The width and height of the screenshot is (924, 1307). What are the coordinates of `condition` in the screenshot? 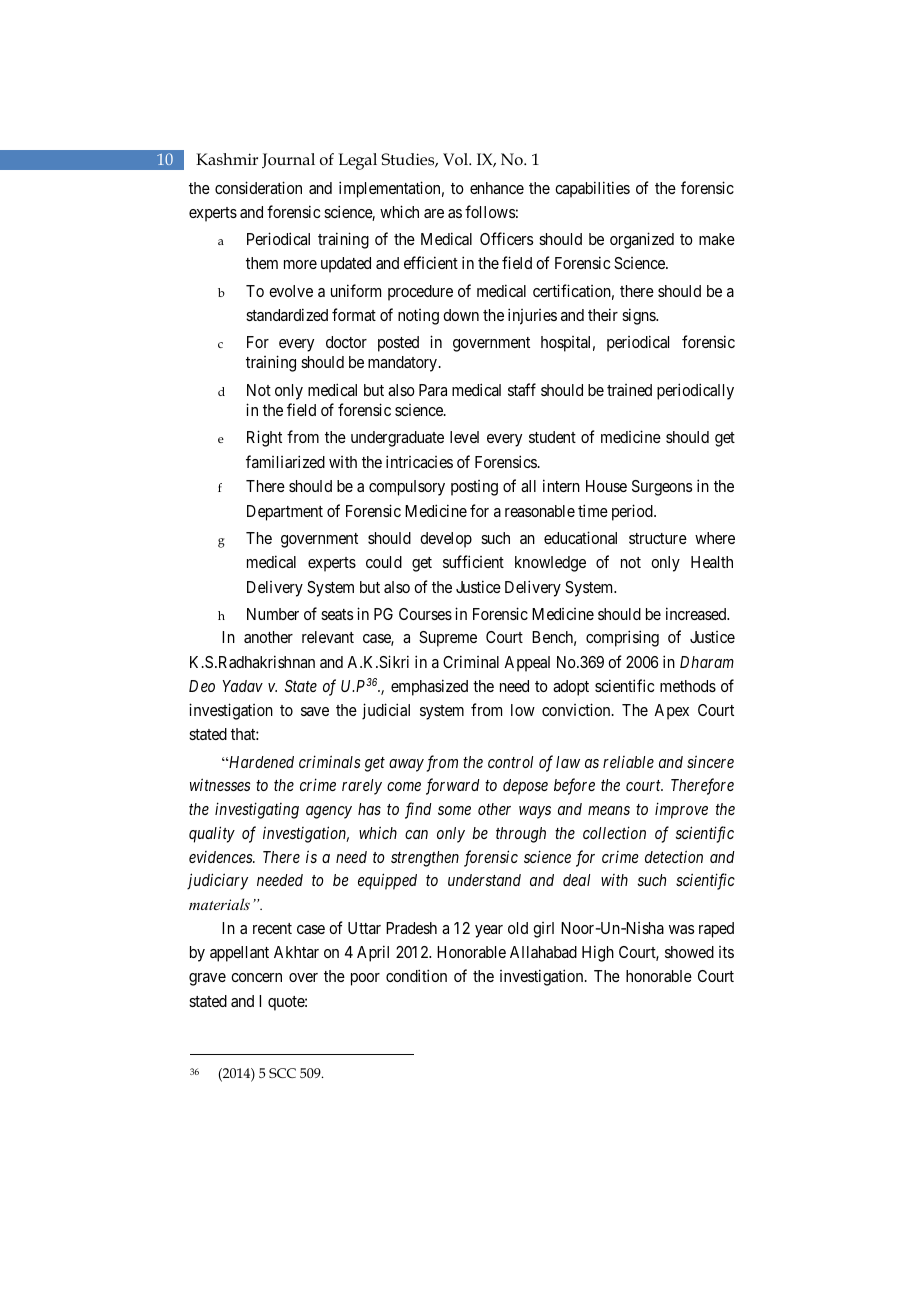 It's located at (416, 975).
